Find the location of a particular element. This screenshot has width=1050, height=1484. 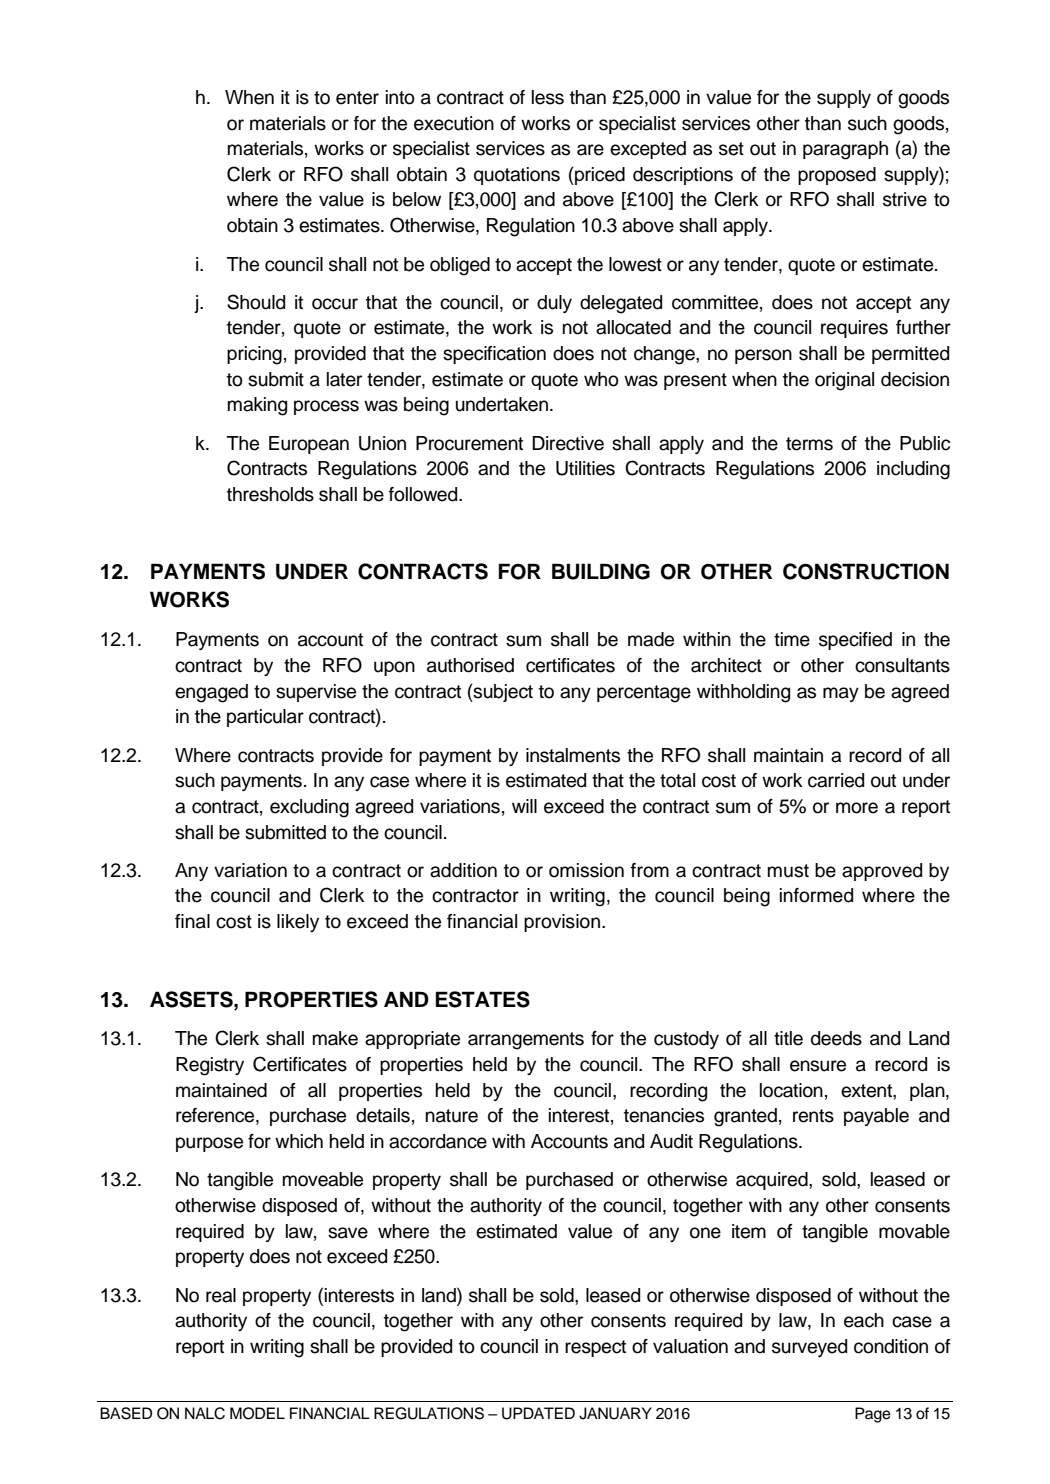

UPDATED is located at coordinates (538, 1413).
